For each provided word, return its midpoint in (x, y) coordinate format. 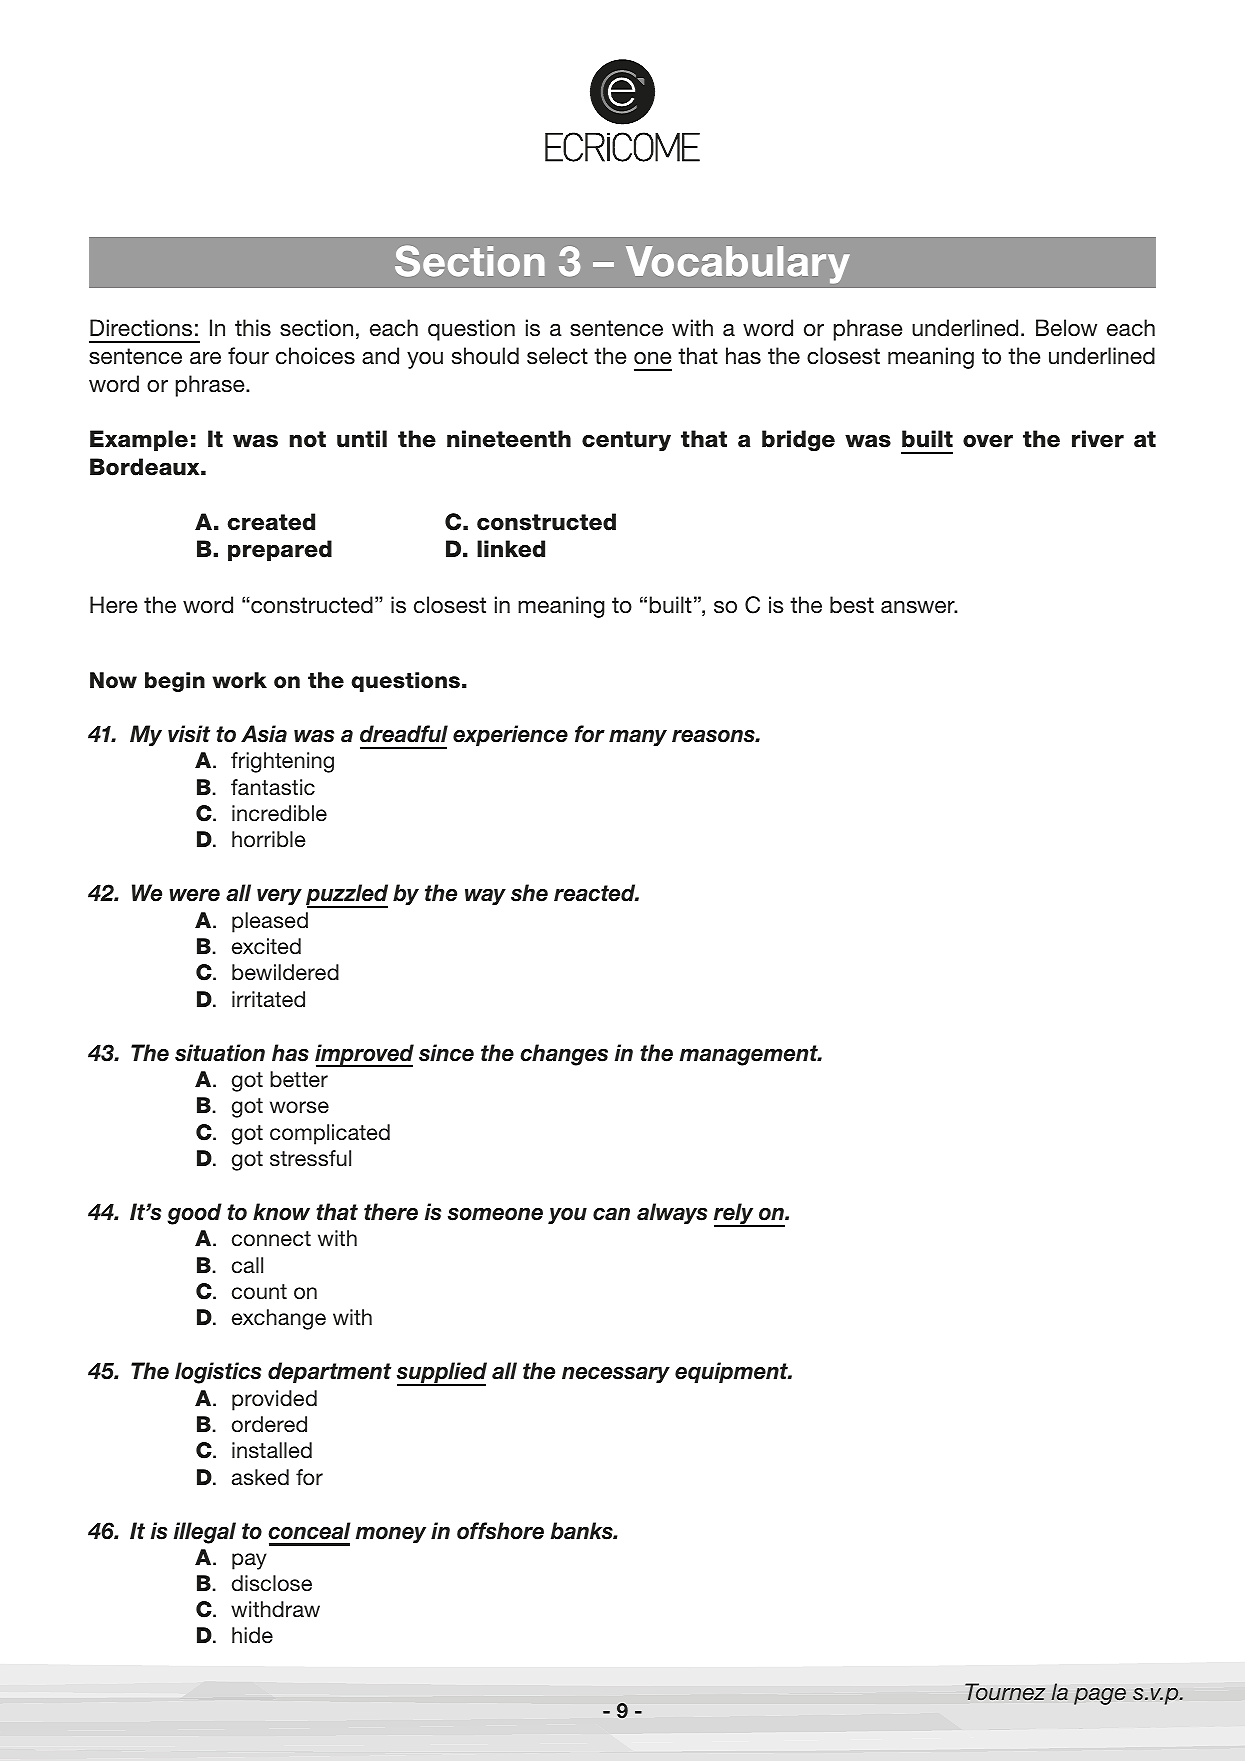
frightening (282, 762)
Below (1066, 328)
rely (735, 1215)
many (638, 738)
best (852, 605)
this (253, 328)
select (557, 356)
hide (252, 1635)
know (281, 1212)
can (611, 1214)
